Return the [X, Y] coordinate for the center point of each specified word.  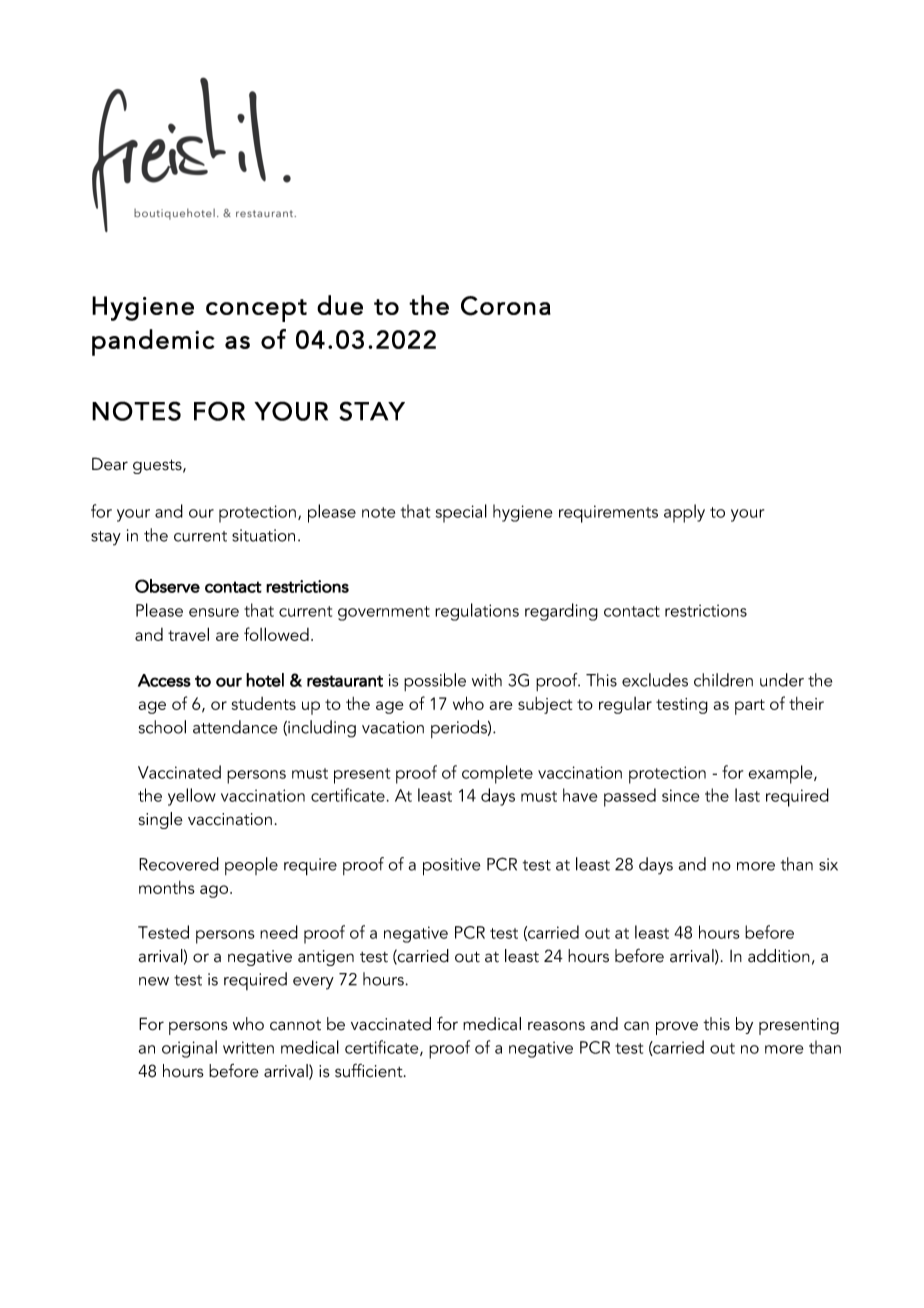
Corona [506, 306]
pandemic [153, 342]
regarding [561, 612]
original [189, 1049]
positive [451, 867]
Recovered [179, 864]
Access [164, 680]
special [461, 513]
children [723, 680]
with [487, 680]
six [828, 864]
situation [263, 535]
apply [684, 513]
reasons [556, 1026]
